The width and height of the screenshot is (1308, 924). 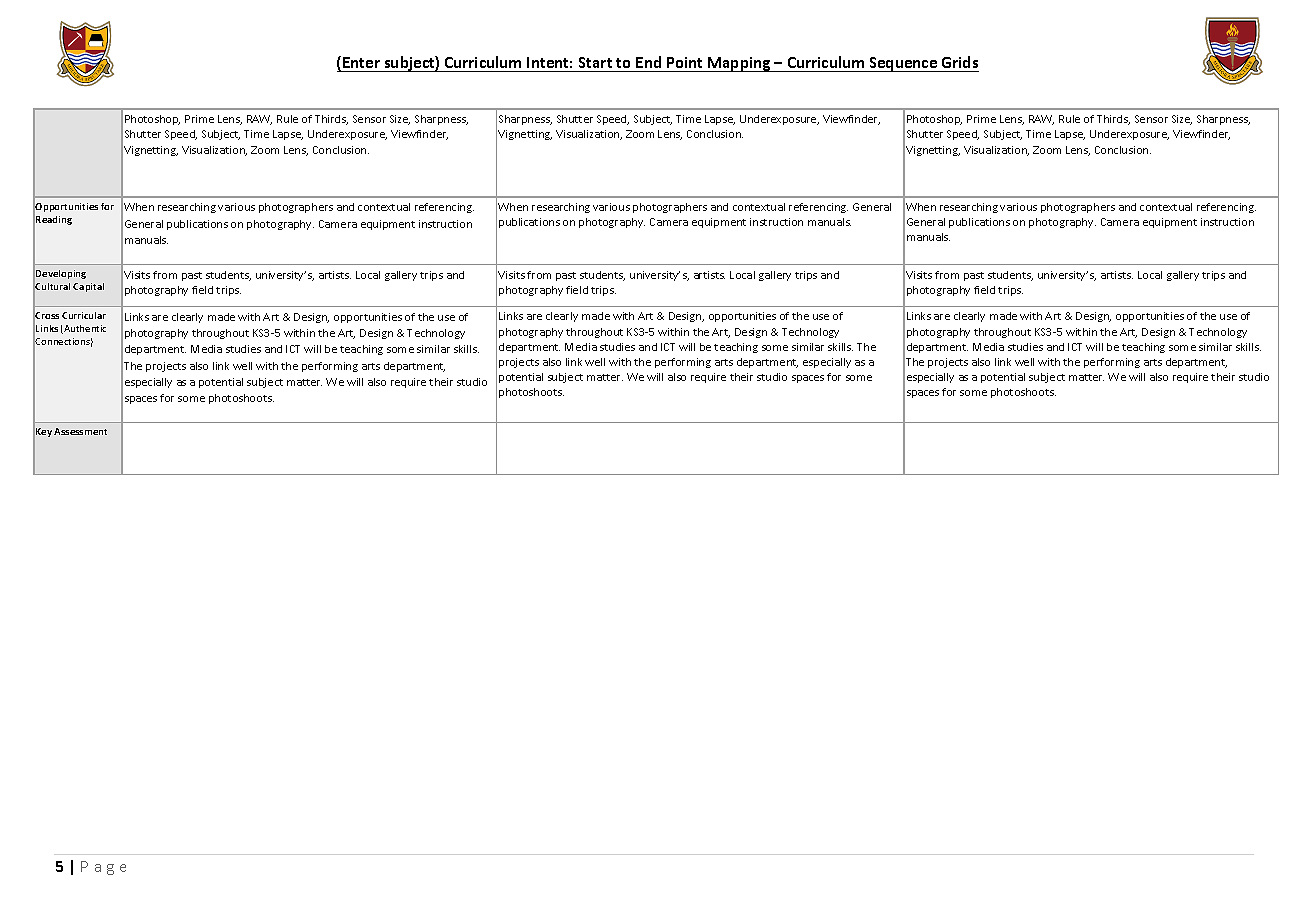 What do you see at coordinates (361, 62) in the screenshot?
I see `Enter` at bounding box center [361, 62].
